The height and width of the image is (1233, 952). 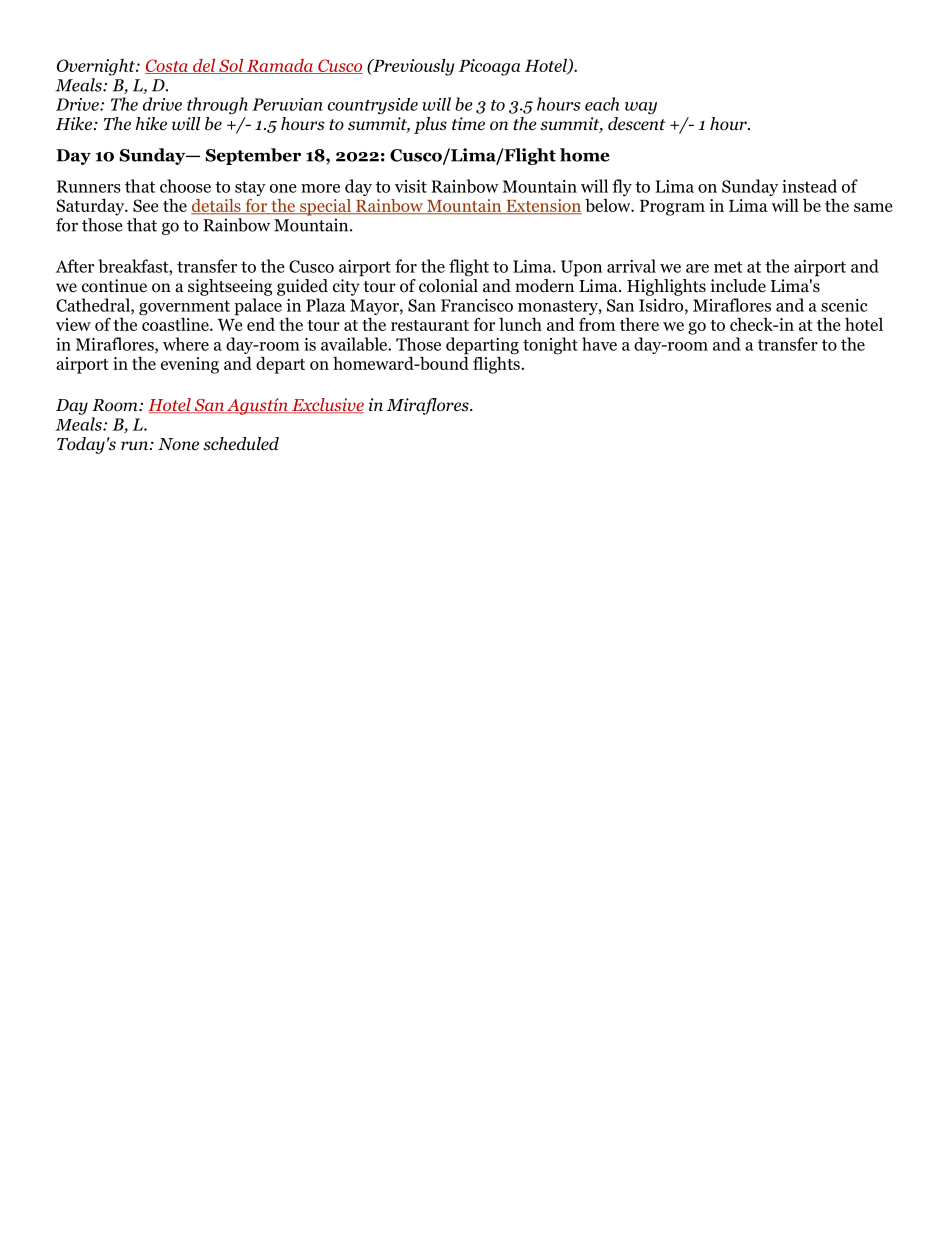 What do you see at coordinates (178, 444) in the image?
I see `None` at bounding box center [178, 444].
